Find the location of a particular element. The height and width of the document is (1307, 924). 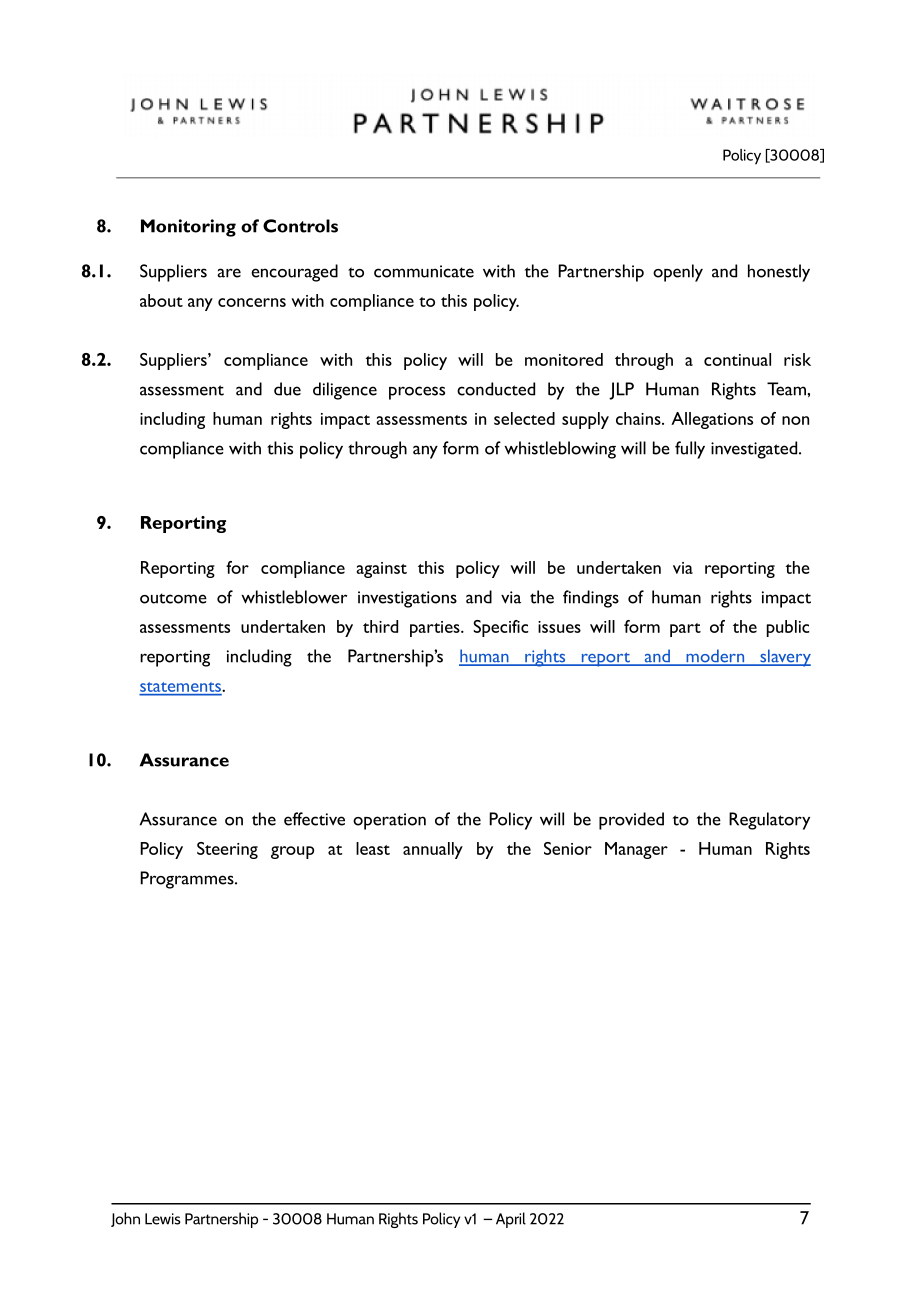

April is located at coordinates (511, 1220).
